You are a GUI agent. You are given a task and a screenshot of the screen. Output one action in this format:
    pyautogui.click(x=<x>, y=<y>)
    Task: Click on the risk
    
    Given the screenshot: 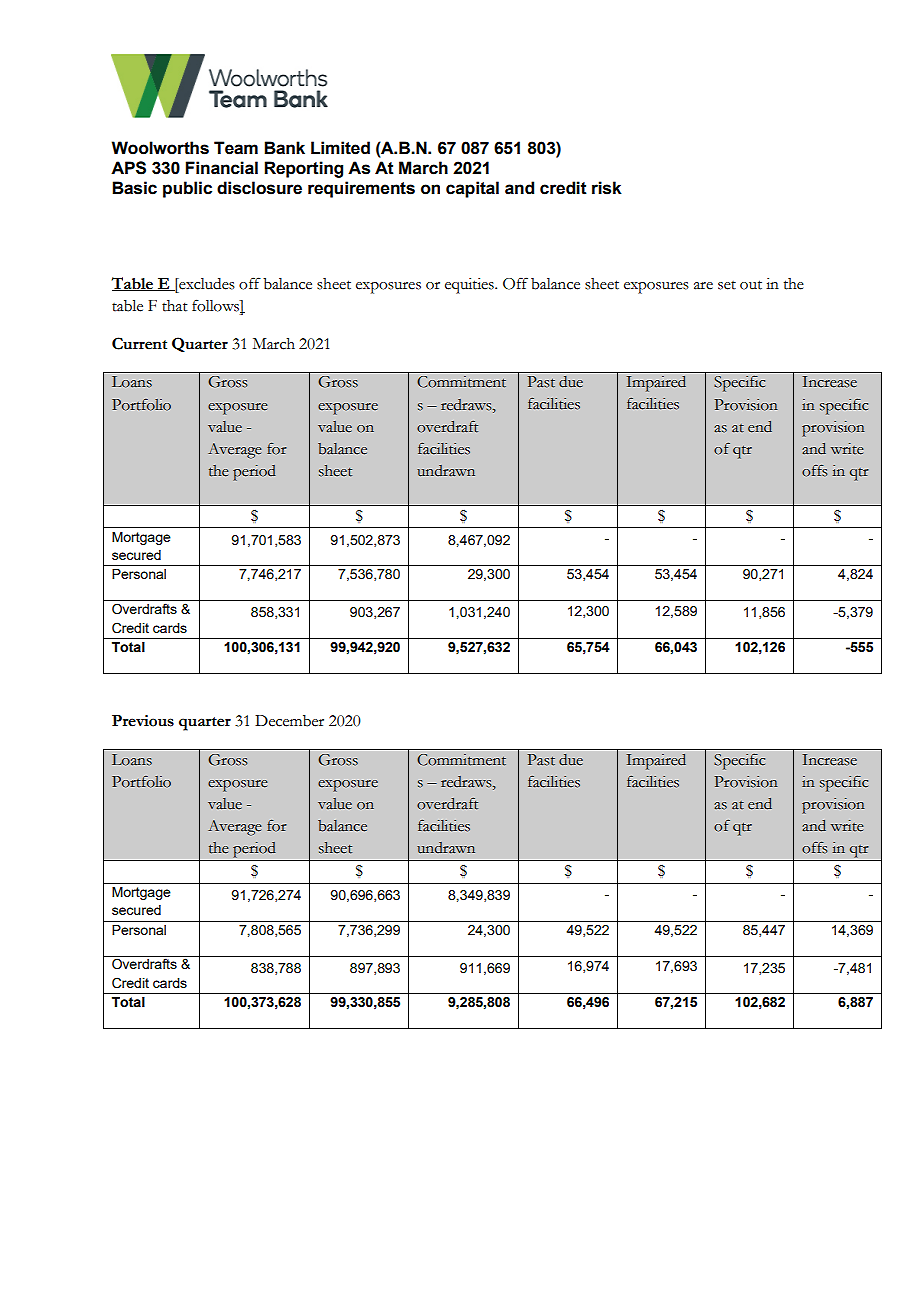 What is the action you would take?
    pyautogui.click(x=607, y=188)
